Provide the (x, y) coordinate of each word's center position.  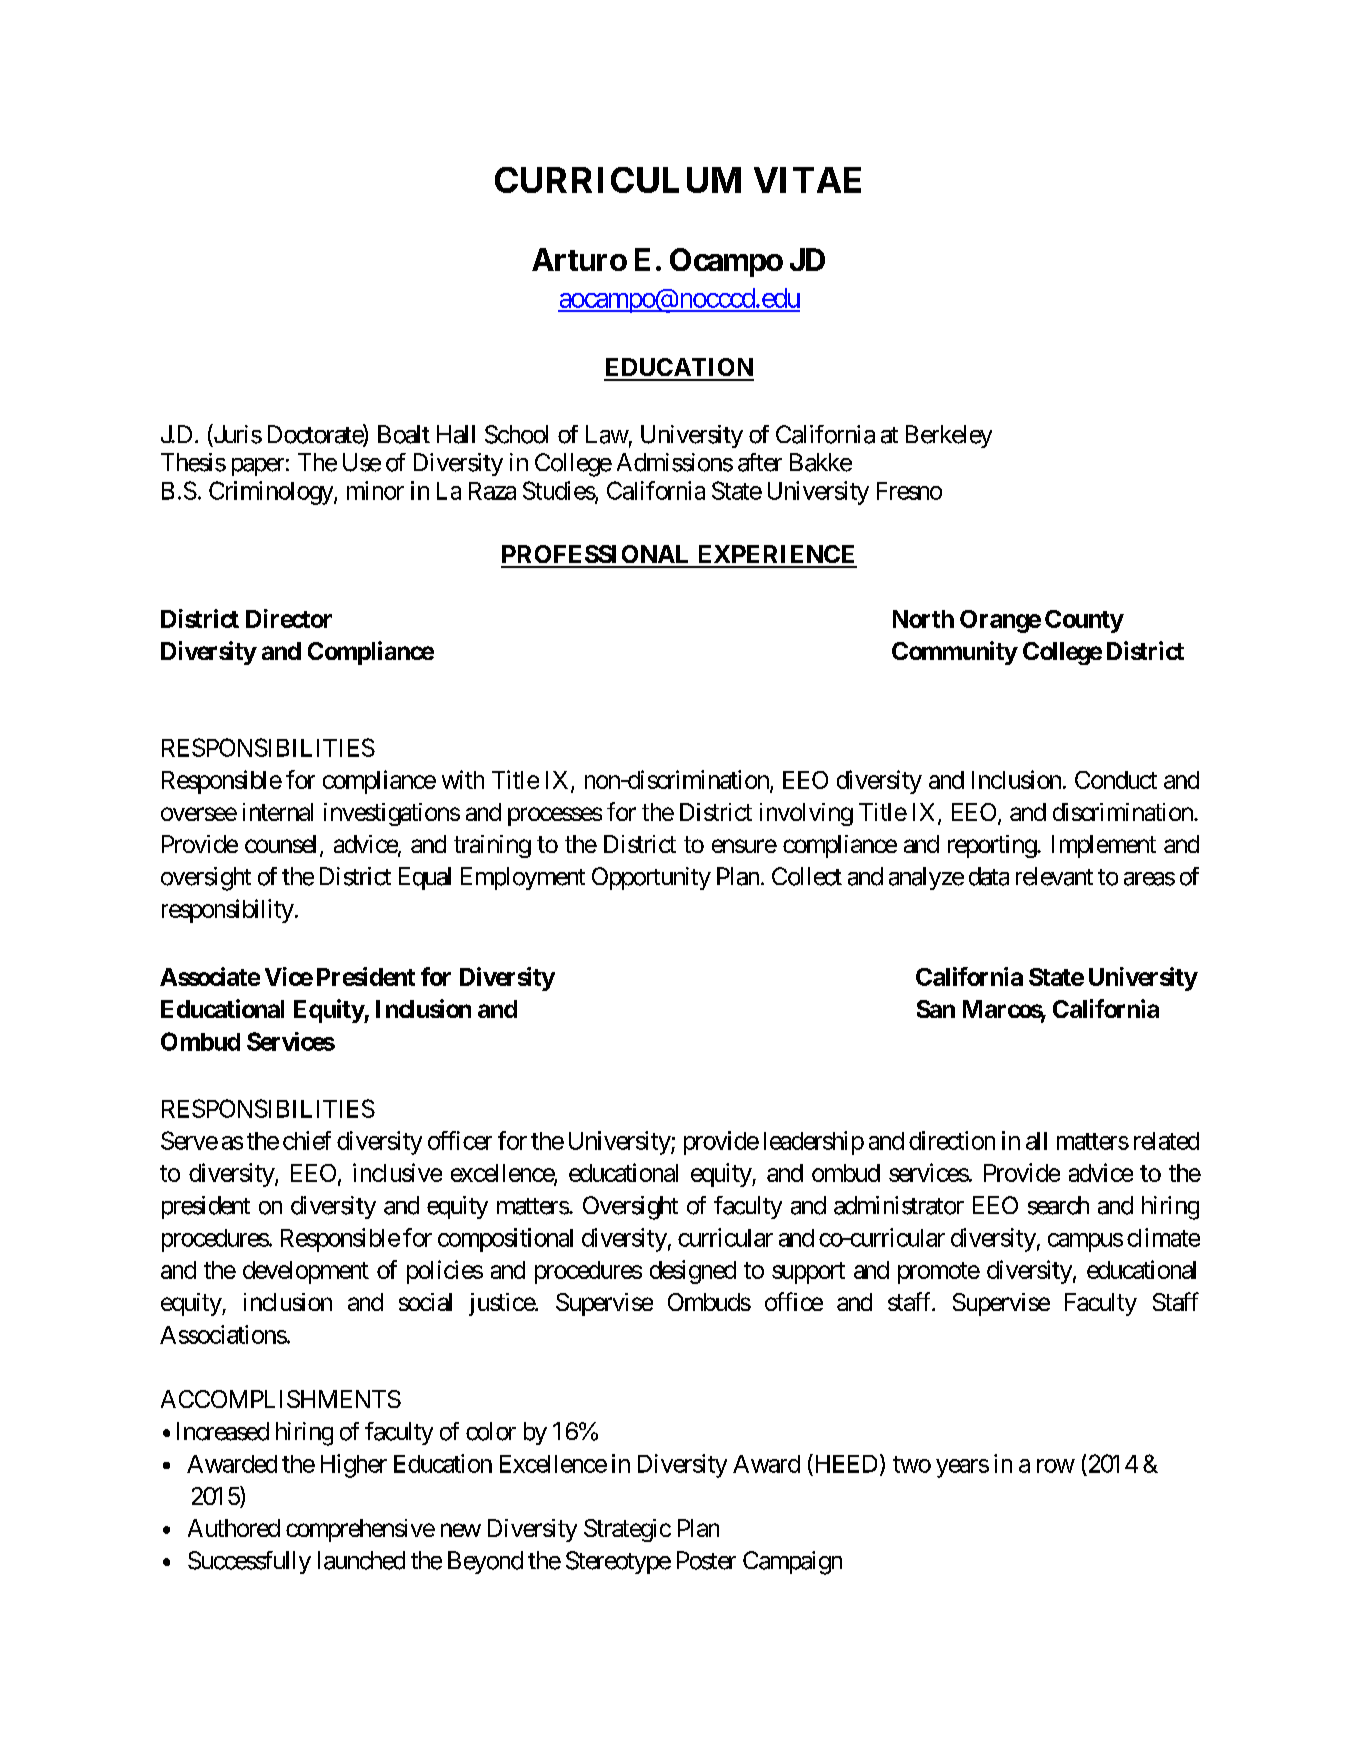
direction (952, 1140)
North (923, 619)
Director (289, 618)
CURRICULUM (618, 180)
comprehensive (360, 1530)
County (1084, 621)
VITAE (807, 180)
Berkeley (949, 436)
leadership (814, 1143)
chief (307, 1140)
